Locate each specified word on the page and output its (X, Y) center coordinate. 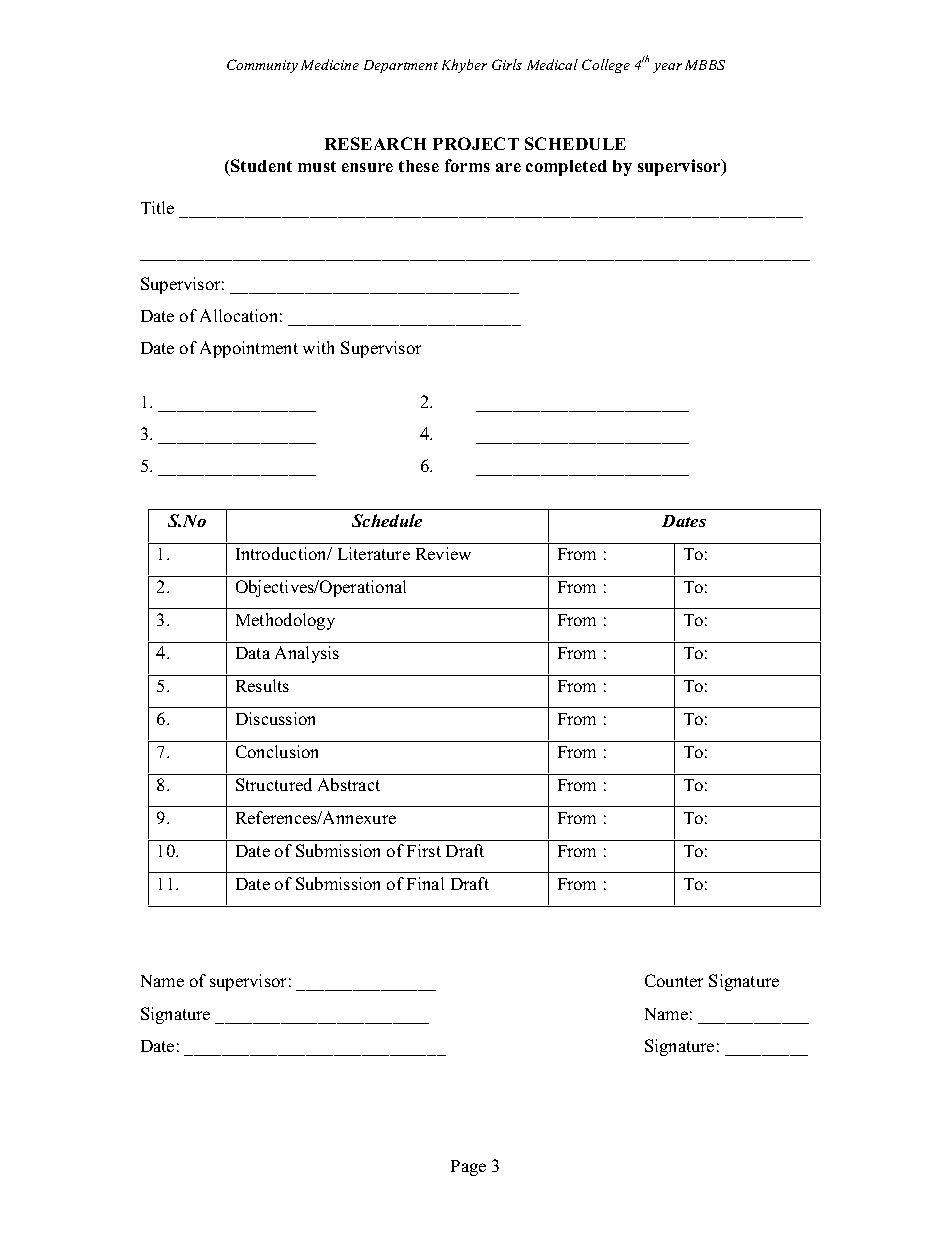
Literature (374, 553)
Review (443, 553)
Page (468, 1168)
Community (262, 66)
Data (253, 653)
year (667, 68)
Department (401, 66)
